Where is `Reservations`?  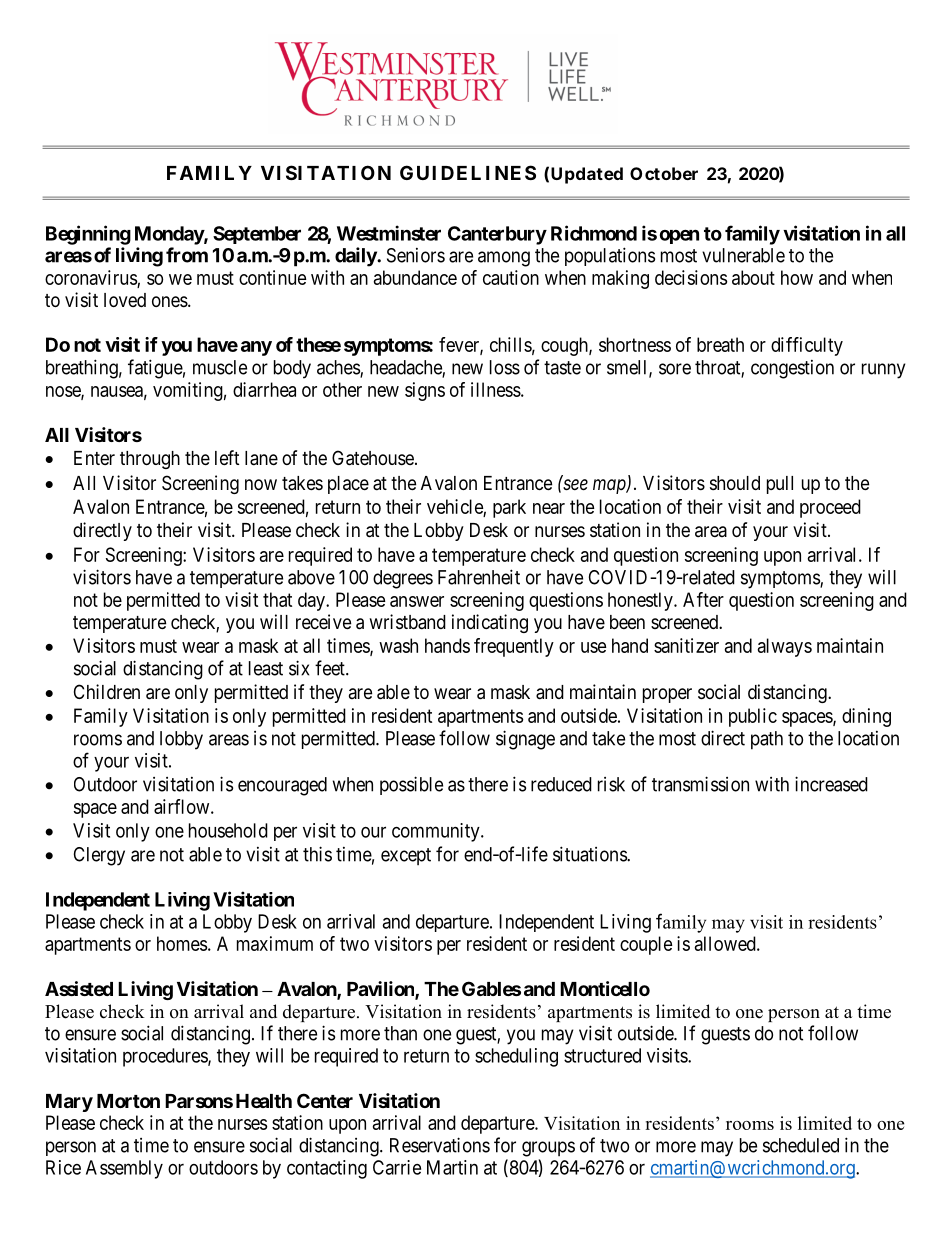
Reservations is located at coordinates (440, 1145).
